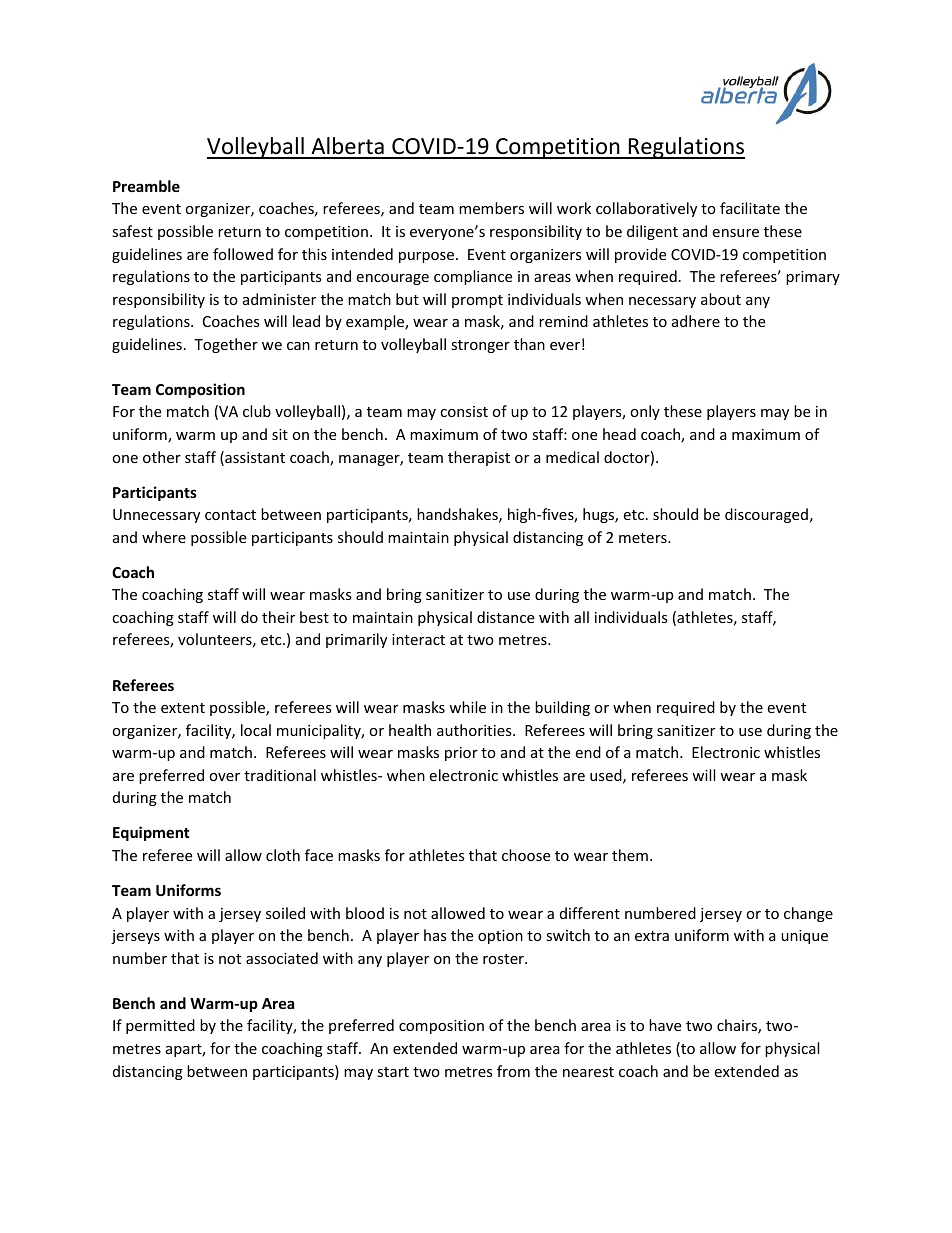 The height and width of the image is (1233, 952). Describe the element at coordinates (513, 1071) in the image. I see `from` at that location.
